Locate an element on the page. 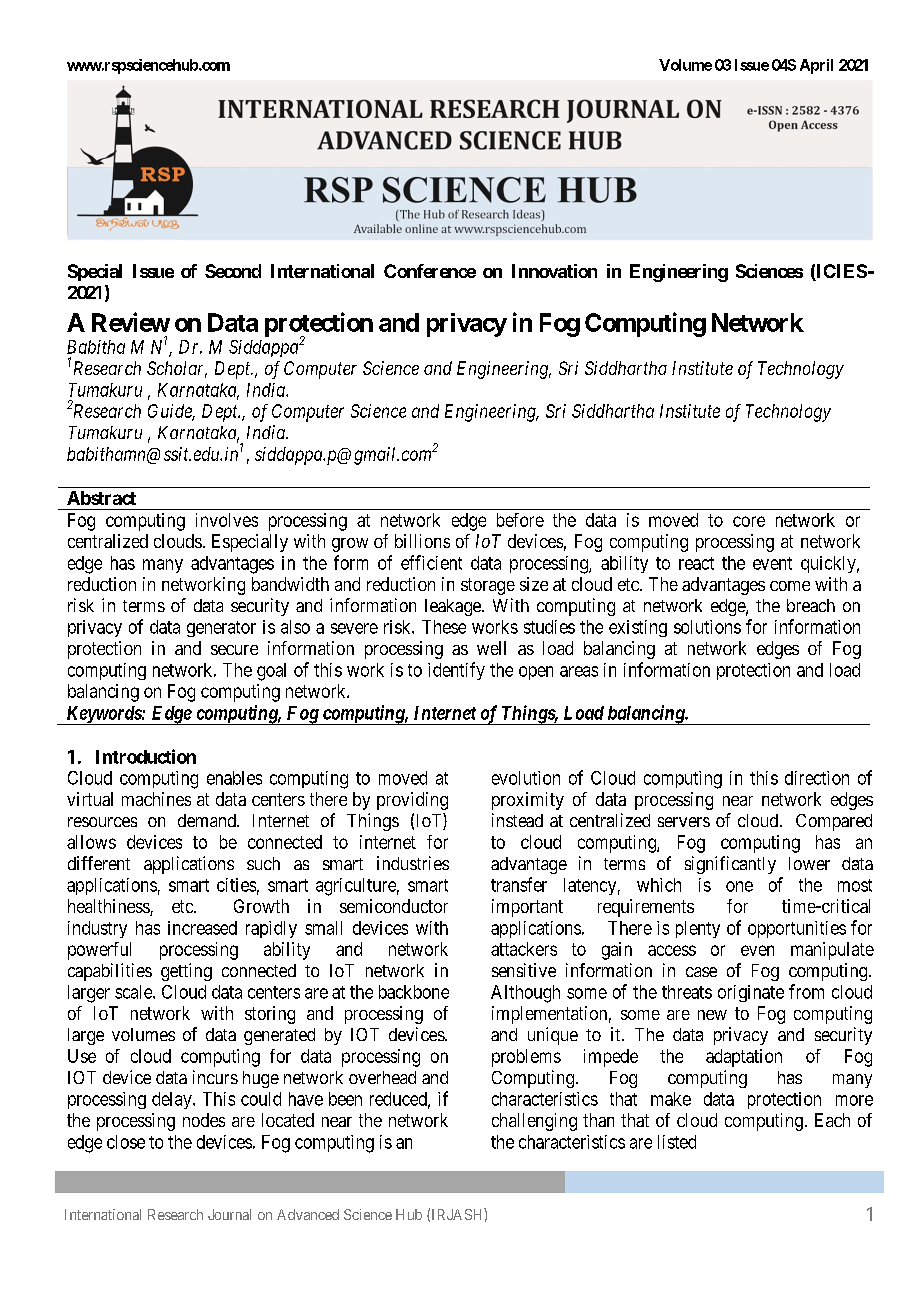  challenging is located at coordinates (534, 1122).
